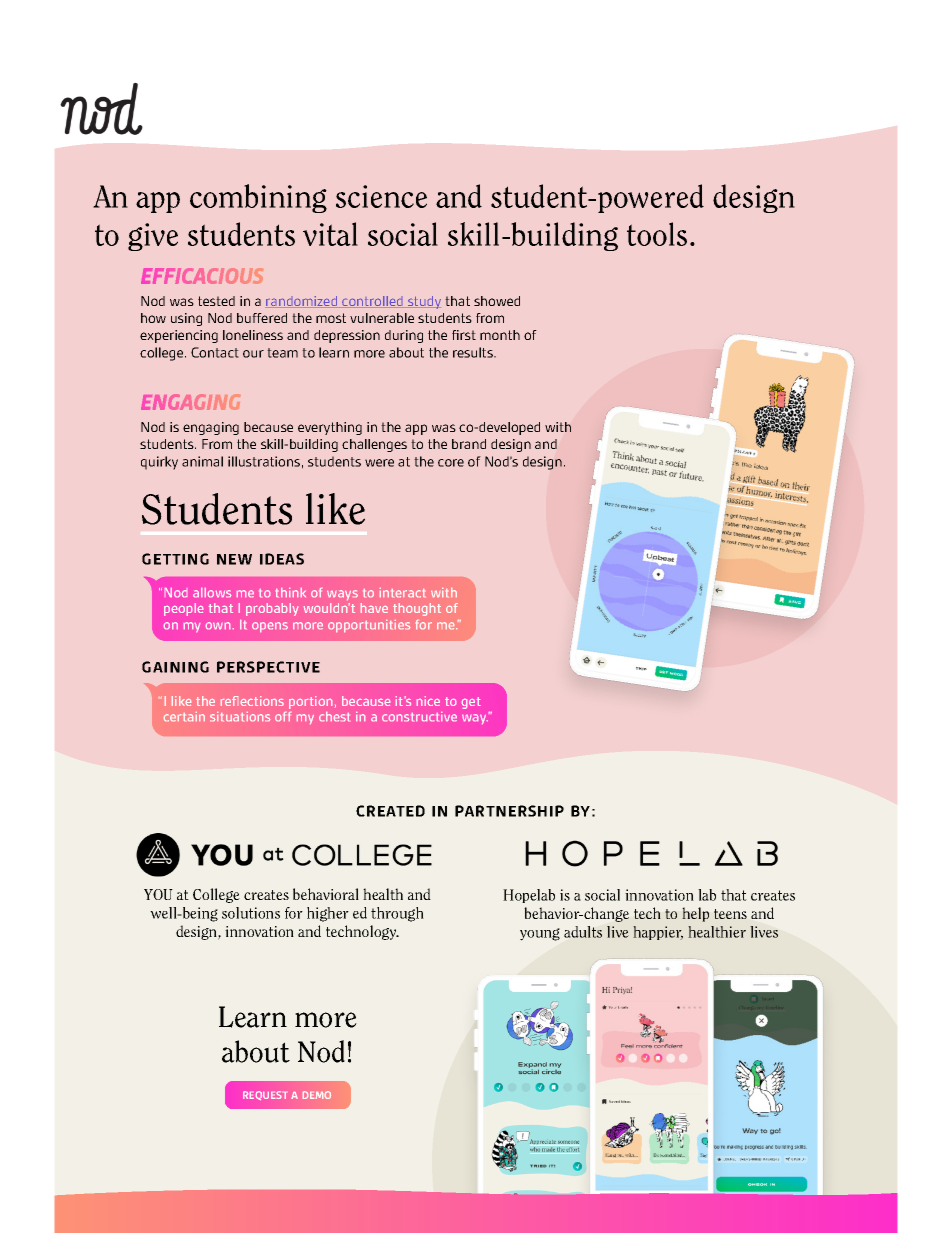  What do you see at coordinates (390, 811) in the document?
I see `CREATED` at bounding box center [390, 811].
